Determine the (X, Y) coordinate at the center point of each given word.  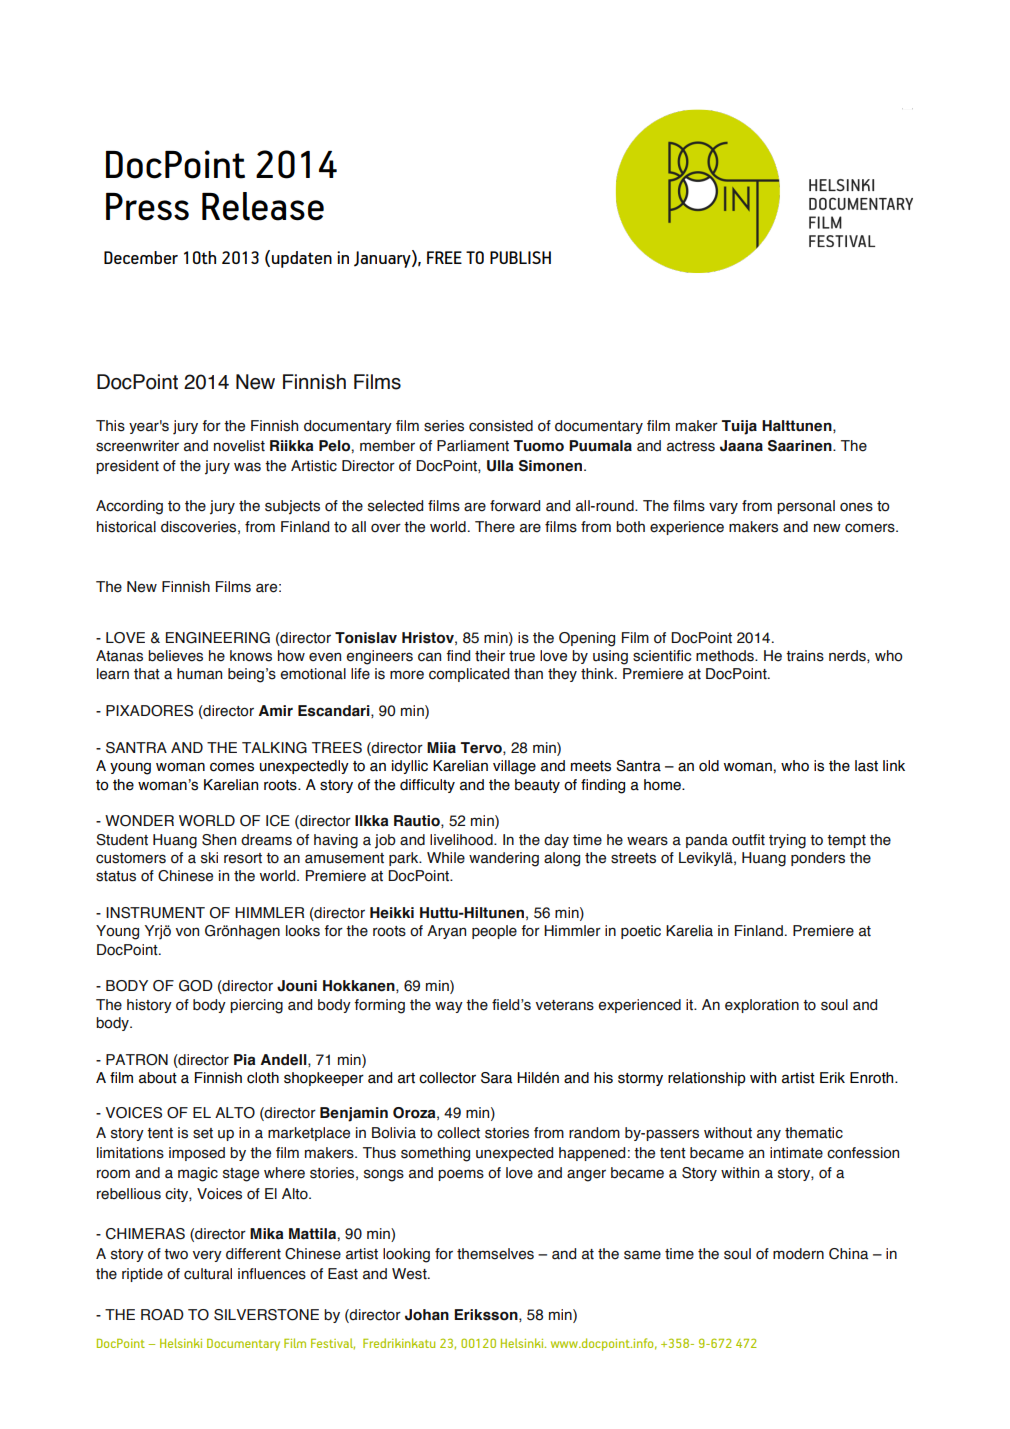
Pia (244, 1060)
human (199, 674)
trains (805, 656)
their (490, 656)
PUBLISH (520, 257)
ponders (818, 859)
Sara (496, 1078)
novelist (239, 446)
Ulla (500, 466)
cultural (208, 1274)
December (141, 257)
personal (806, 507)
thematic (814, 1133)
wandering (504, 859)
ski (209, 858)
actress (691, 446)
